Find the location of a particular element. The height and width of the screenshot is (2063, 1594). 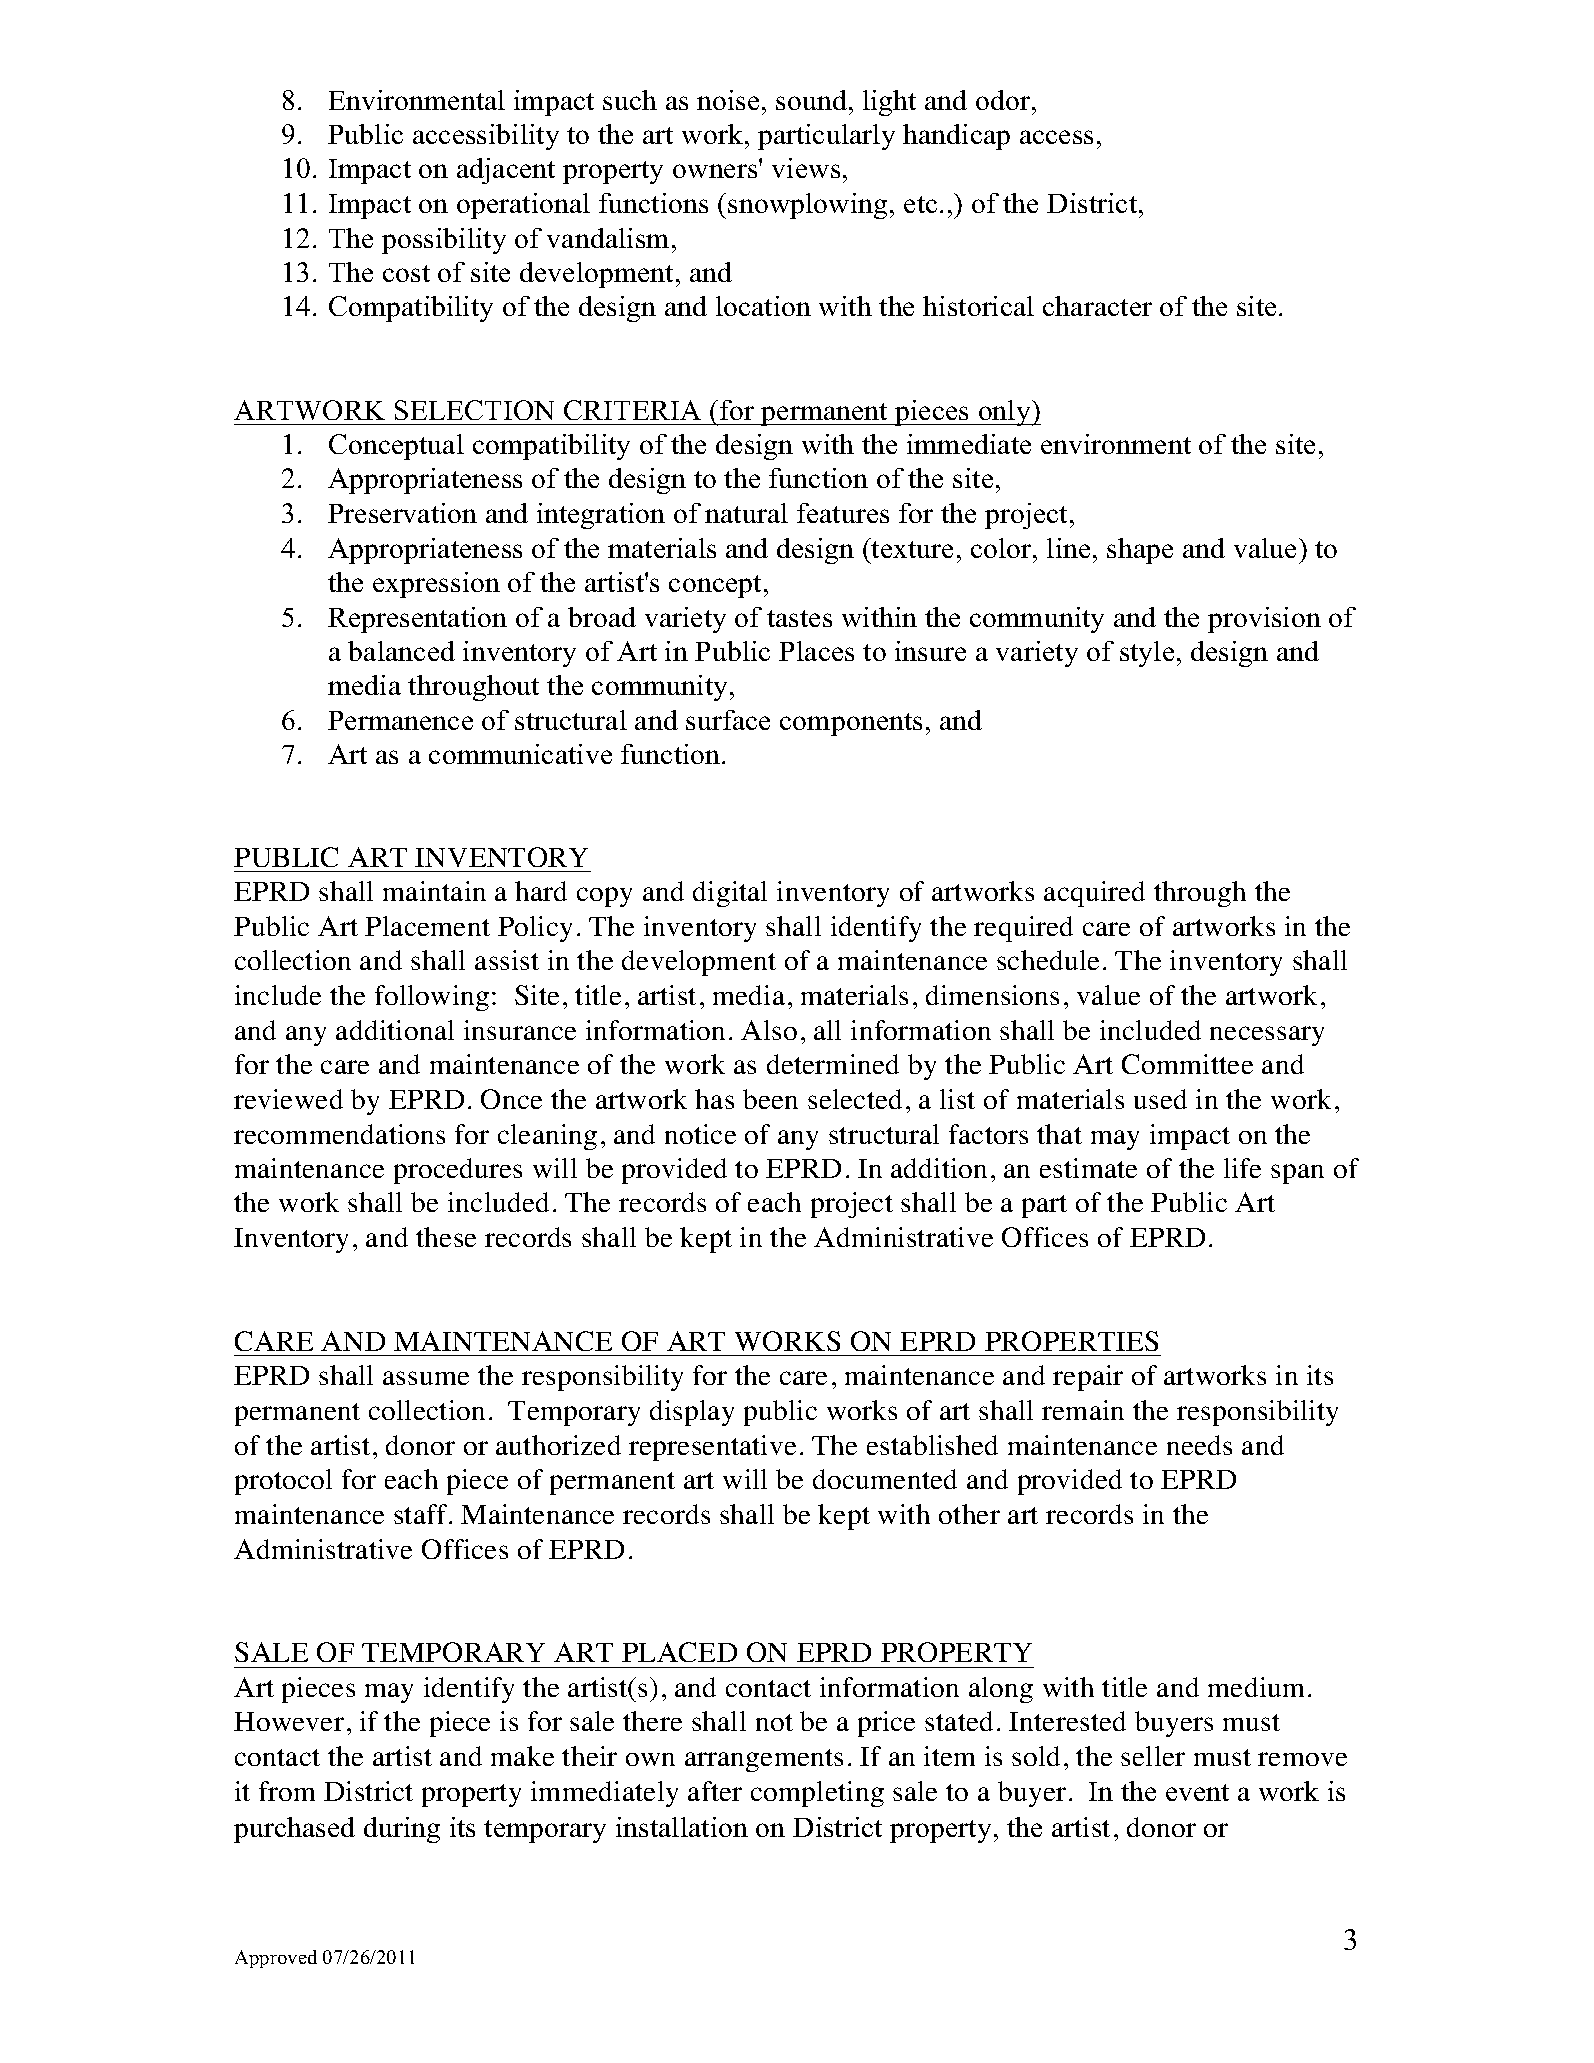

character is located at coordinates (1097, 306).
